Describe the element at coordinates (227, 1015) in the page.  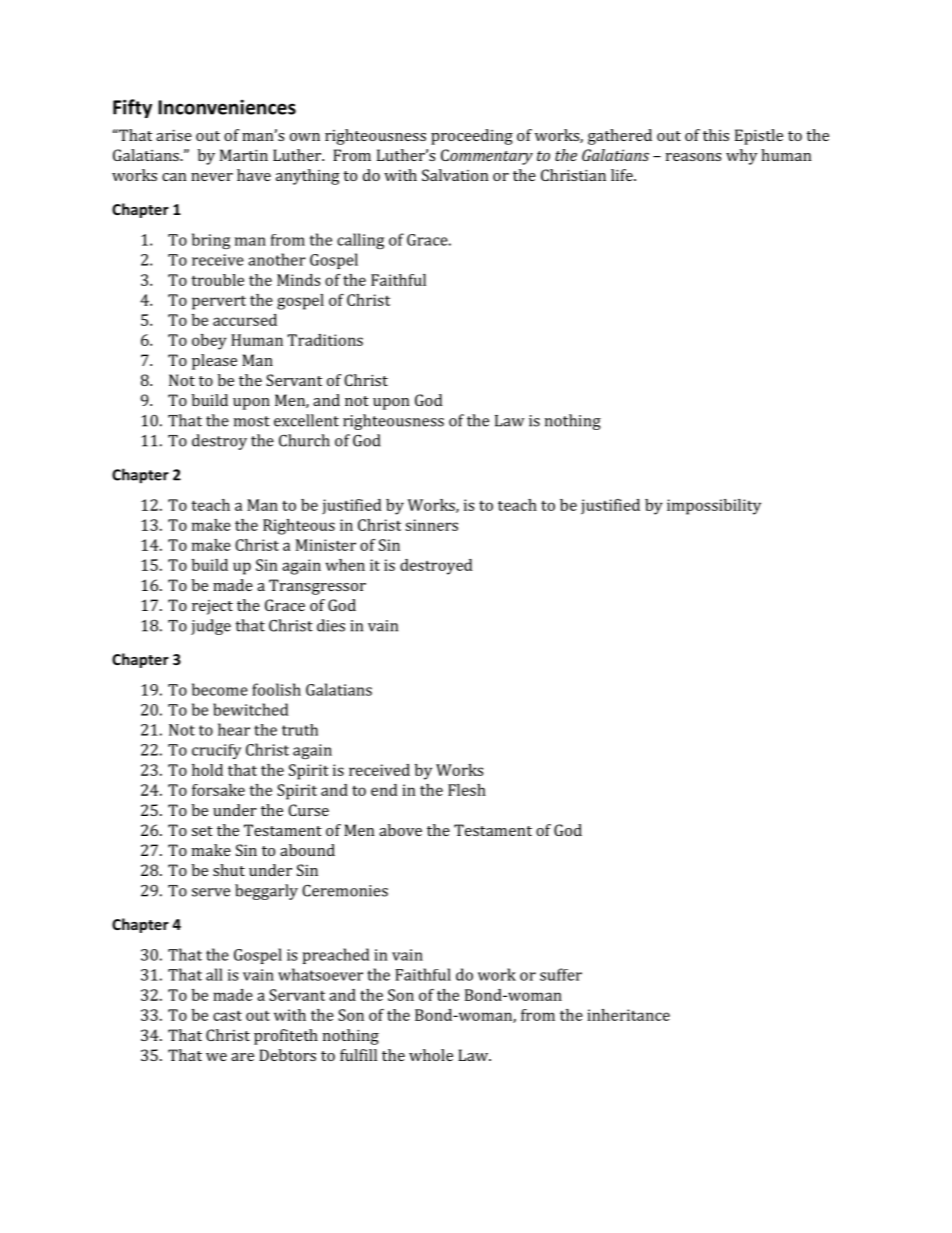
I see `cast` at that location.
